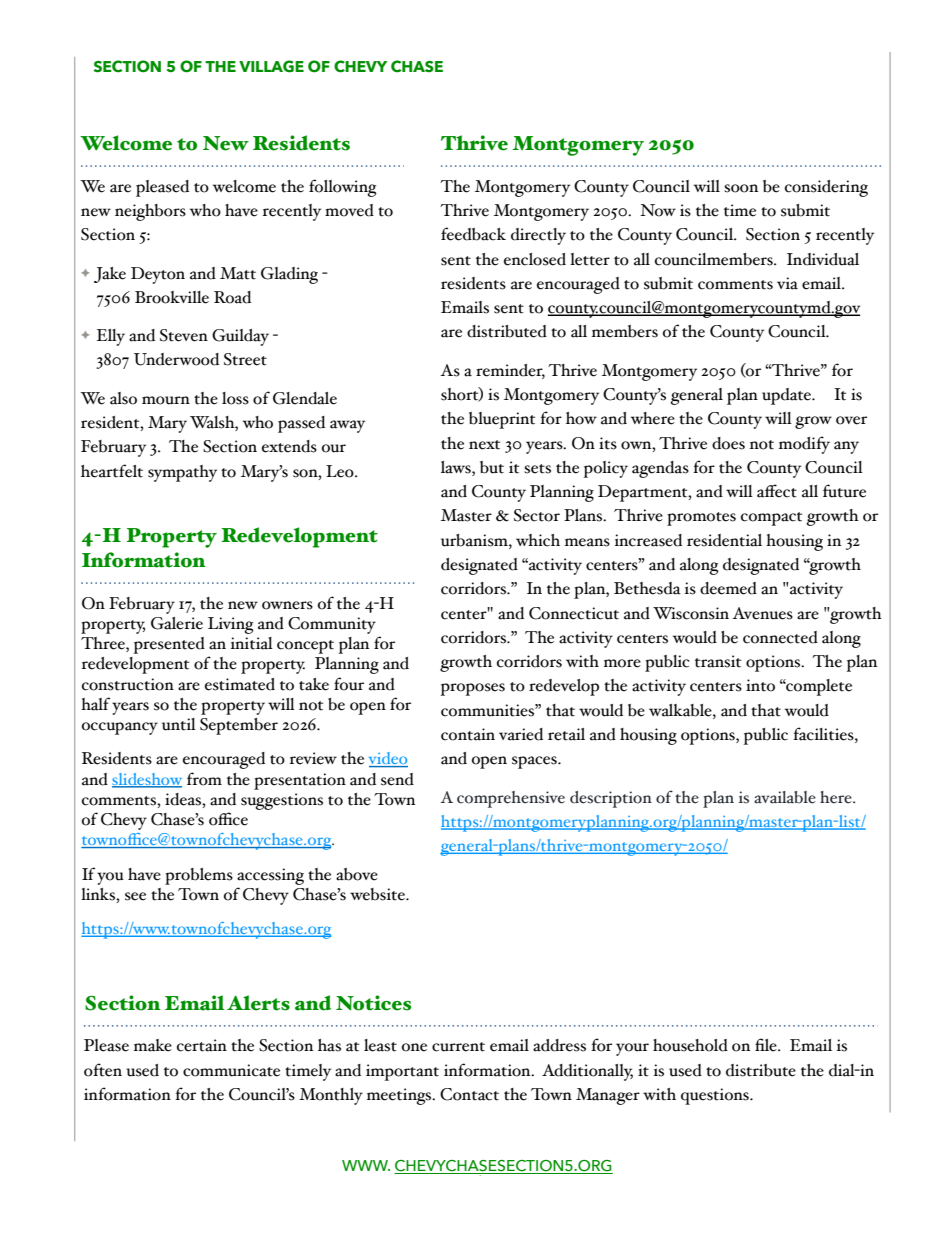 This image has height=1233, width=952. Describe the element at coordinates (716, 1096) in the image. I see `questions` at that location.
